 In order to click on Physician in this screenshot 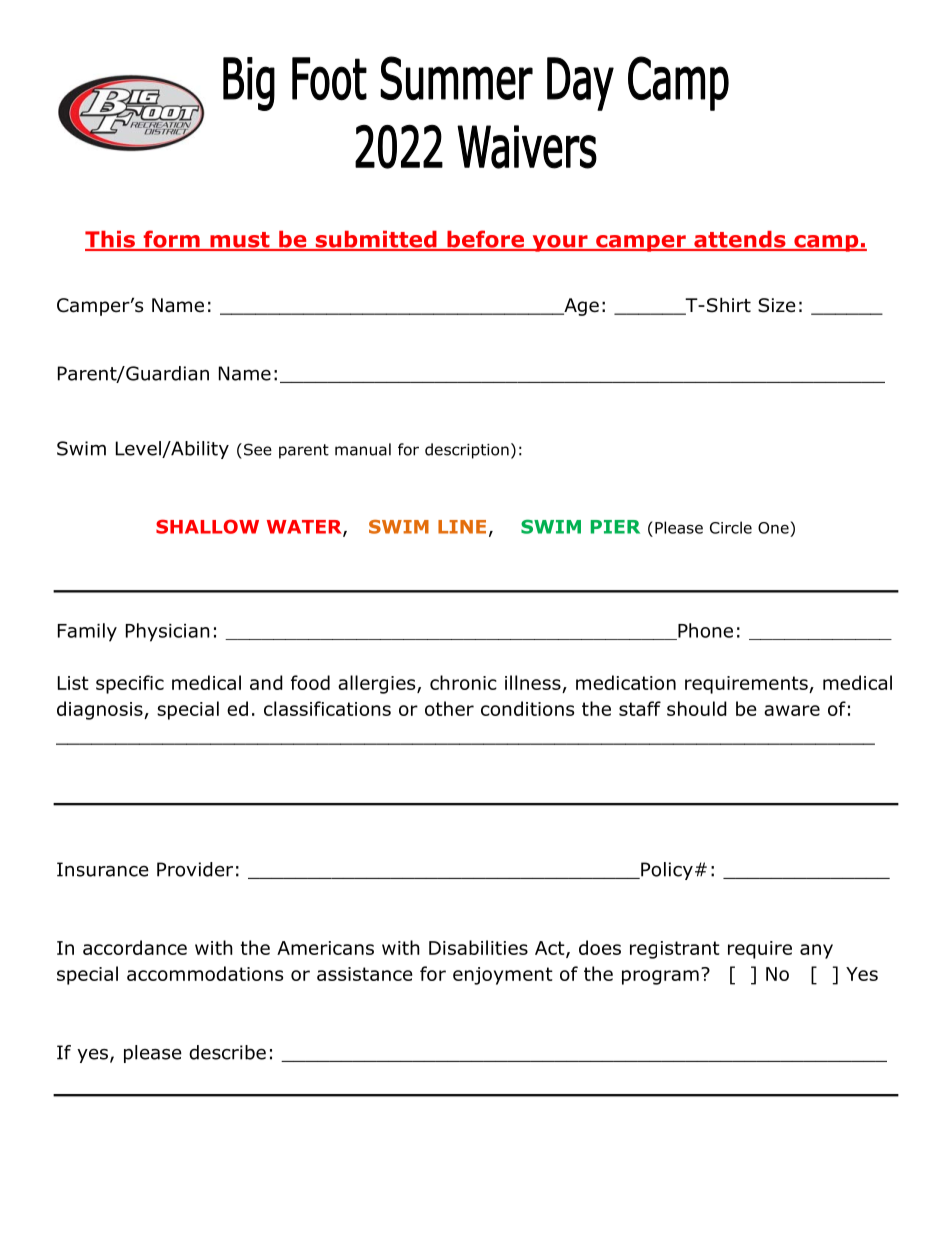, I will do `click(168, 632)`.
